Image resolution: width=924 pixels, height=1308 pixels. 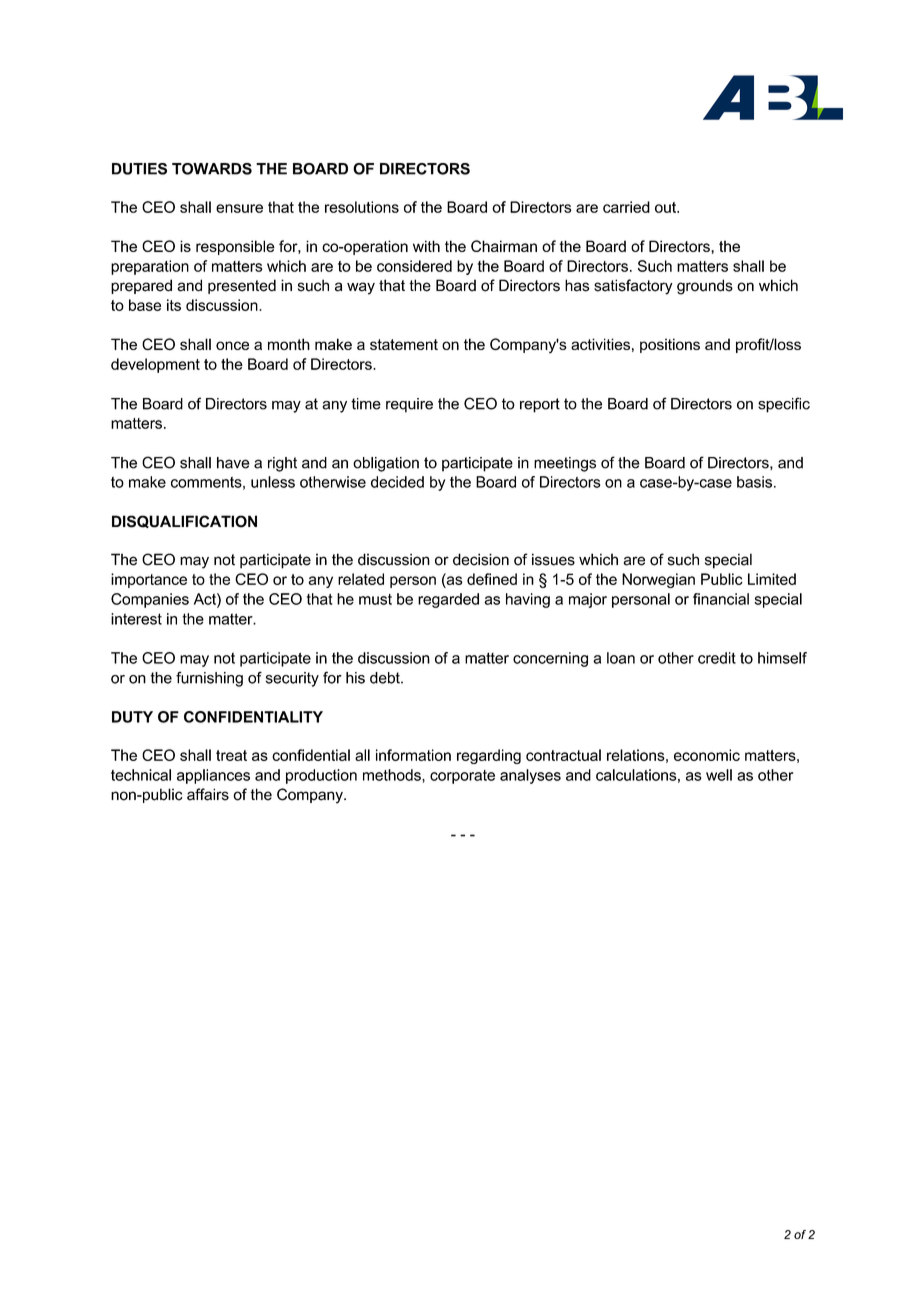 What do you see at coordinates (136, 619) in the document?
I see `interest` at bounding box center [136, 619].
